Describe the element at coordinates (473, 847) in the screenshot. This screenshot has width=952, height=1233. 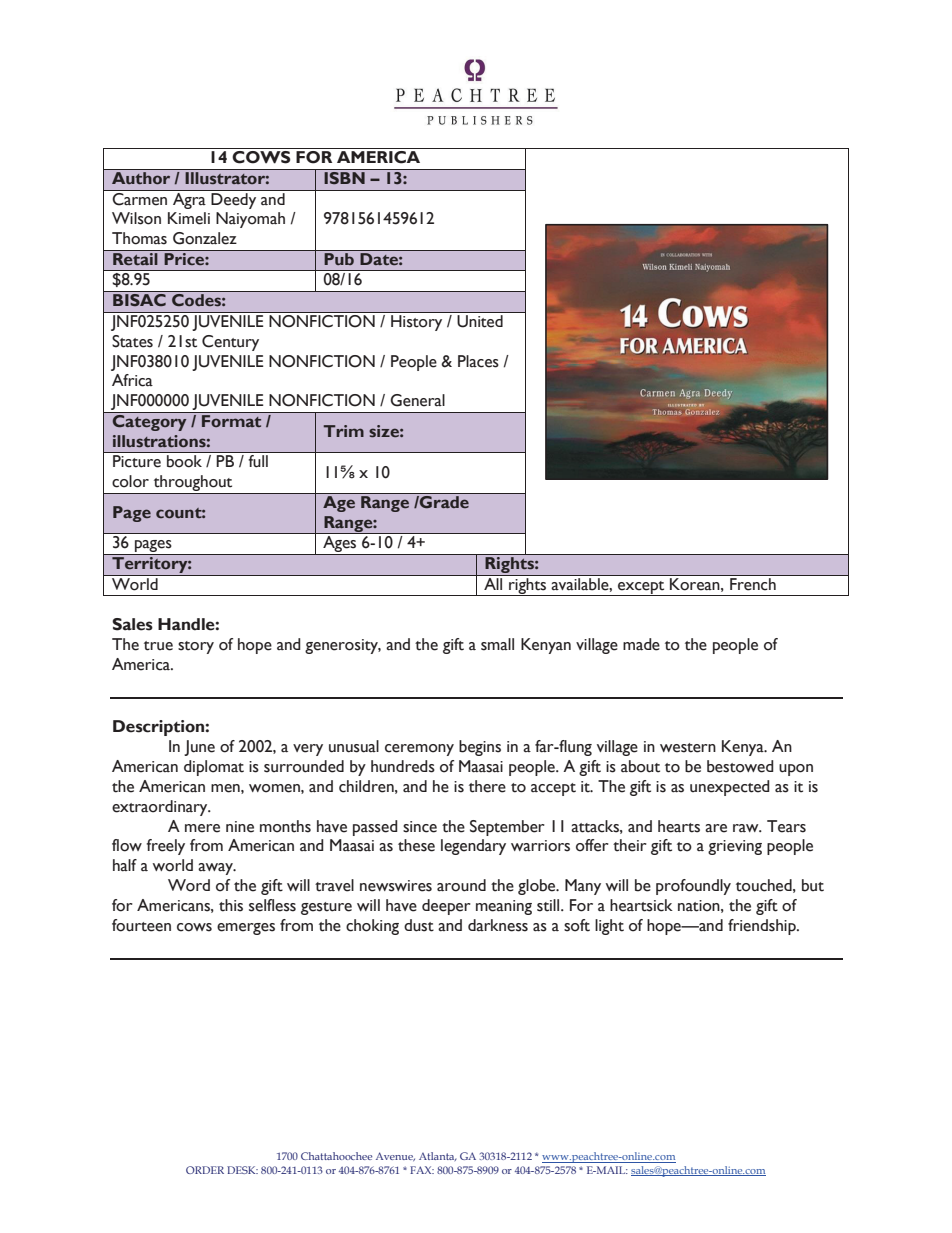
I see `legendary` at that location.
